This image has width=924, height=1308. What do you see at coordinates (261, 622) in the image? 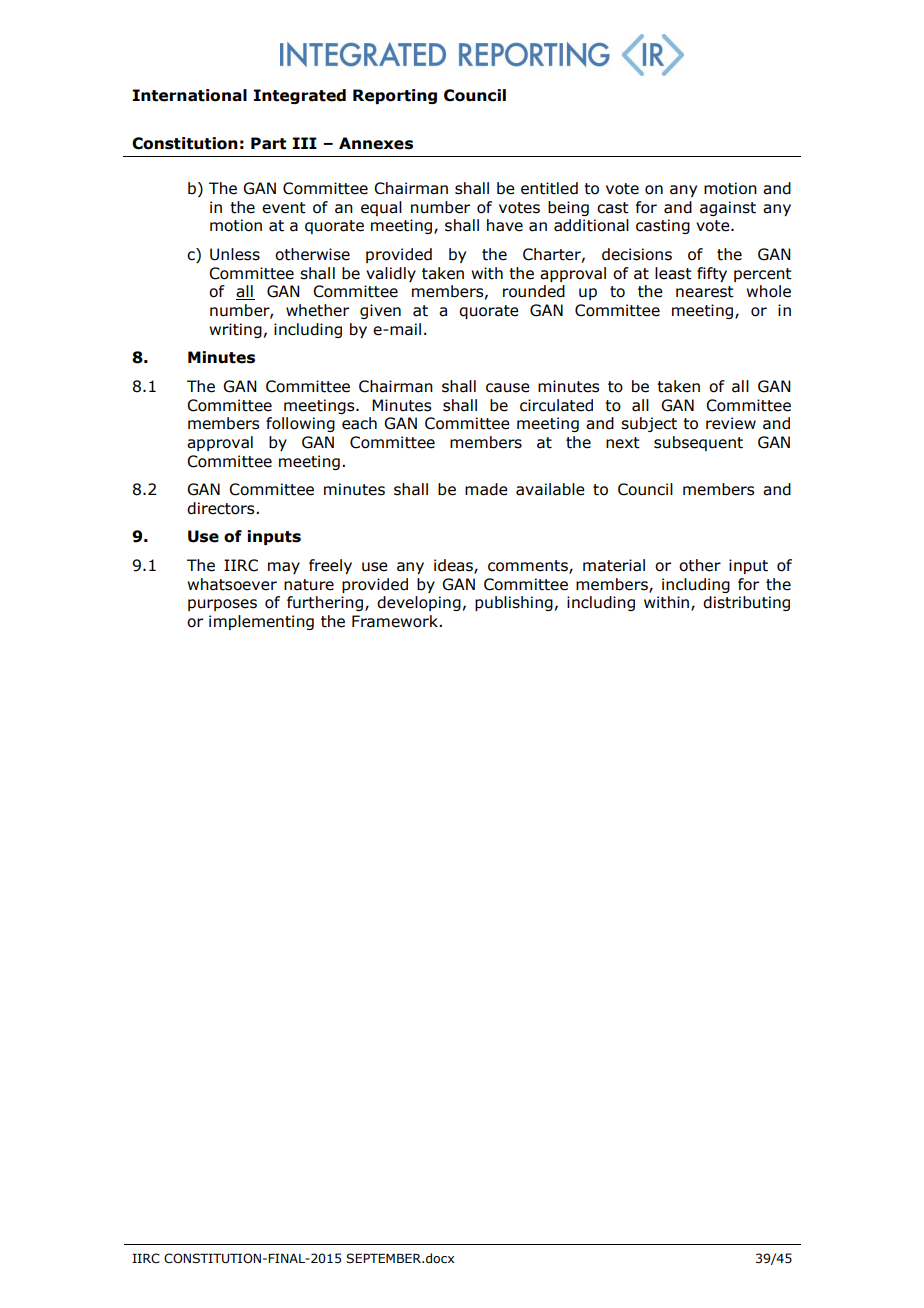
I see `implementing` at bounding box center [261, 622].
